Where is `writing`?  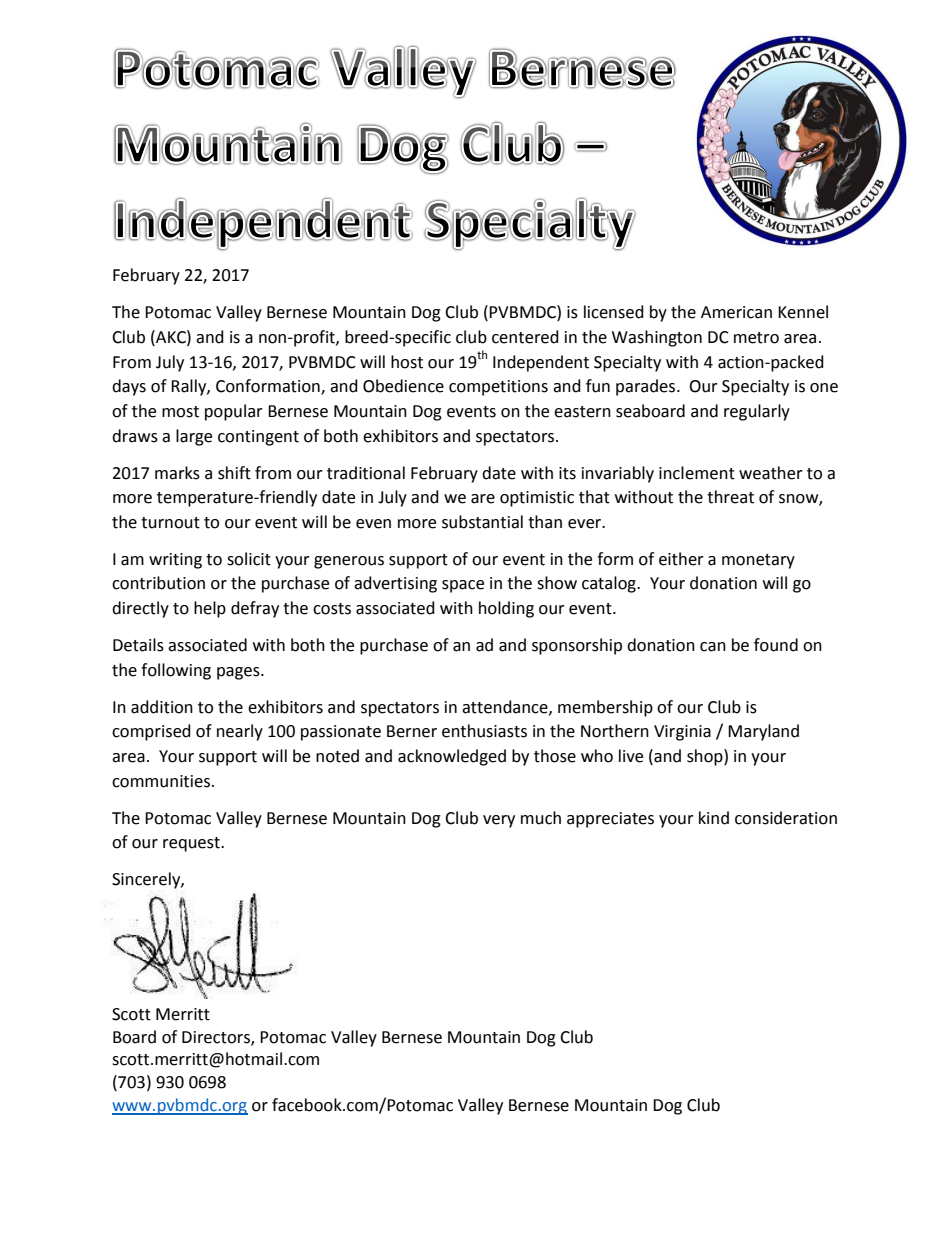
writing is located at coordinates (175, 561).
